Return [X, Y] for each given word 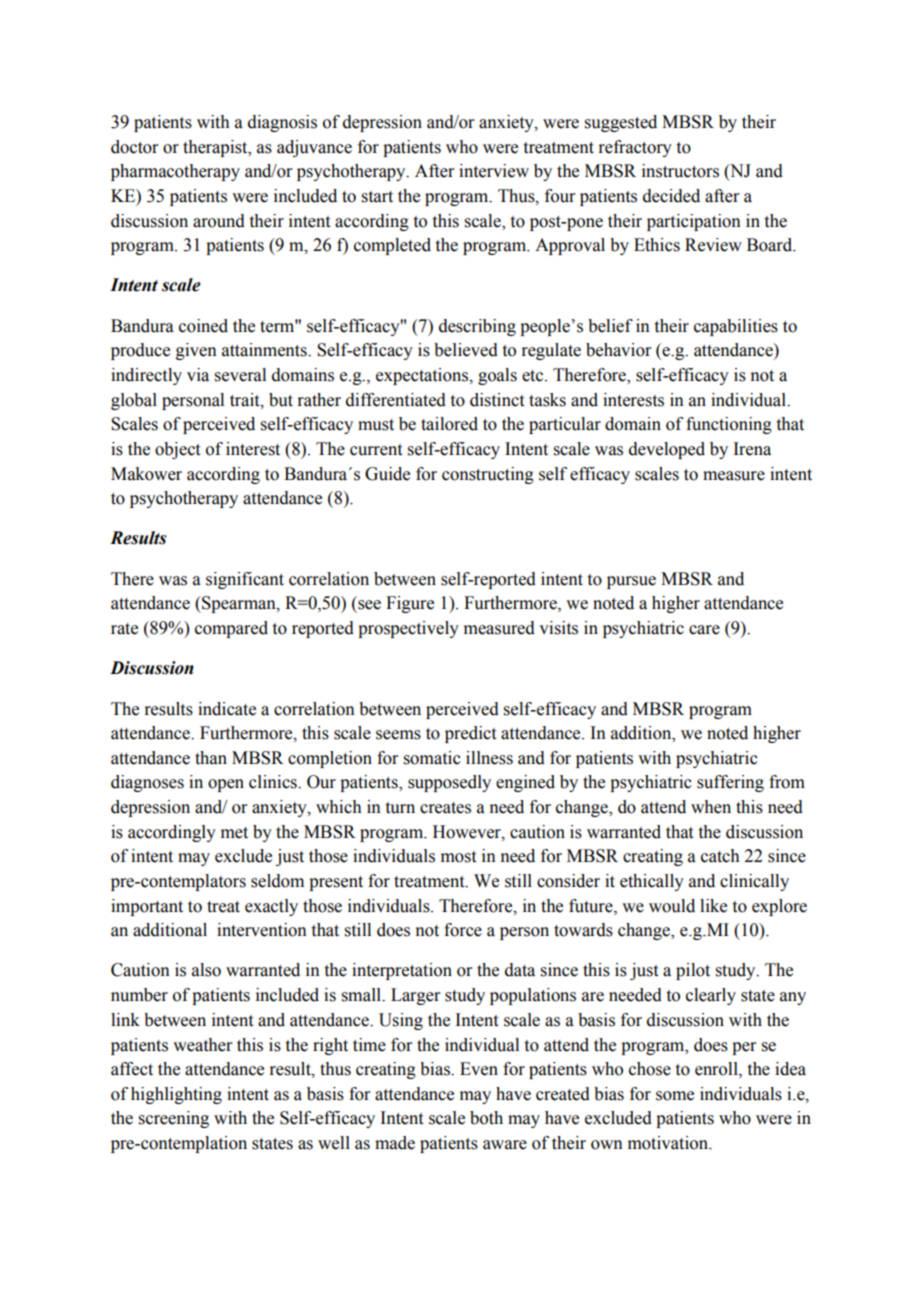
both [486, 1118]
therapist [216, 148]
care [704, 630]
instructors [680, 171]
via [198, 375]
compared [231, 629]
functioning [729, 425]
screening [174, 1119]
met [234, 833]
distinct [497, 400]
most [458, 857]
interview [494, 171]
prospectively [408, 629]
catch [720, 856]
